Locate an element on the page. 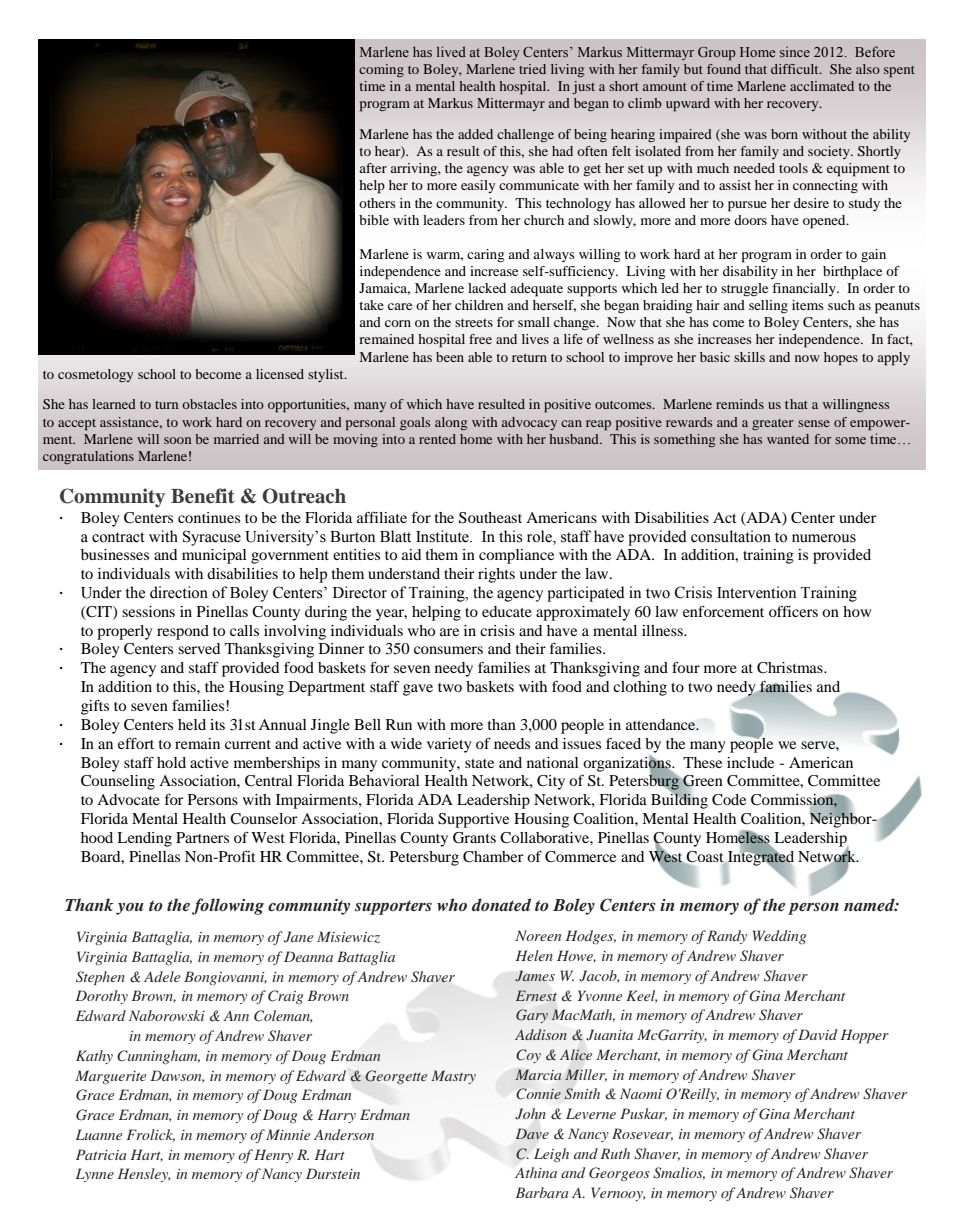 The height and width of the document is (1232, 964). Hensley is located at coordinates (144, 1175).
